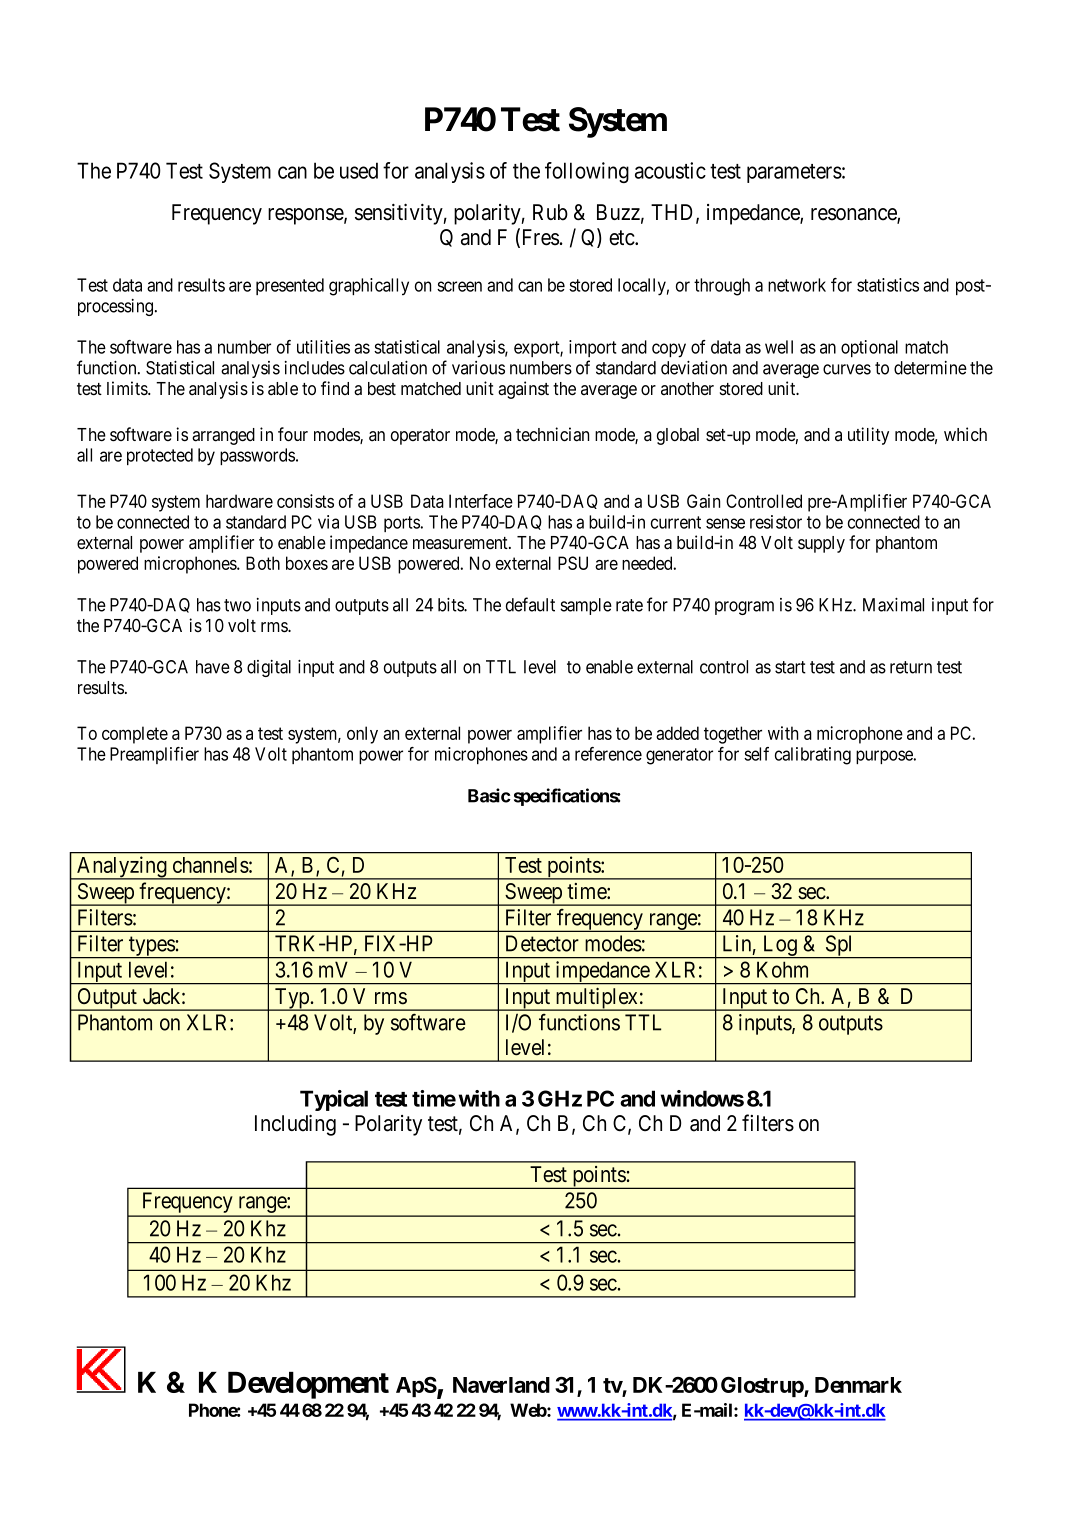  Describe the element at coordinates (489, 795) in the screenshot. I see `Basic` at that location.
